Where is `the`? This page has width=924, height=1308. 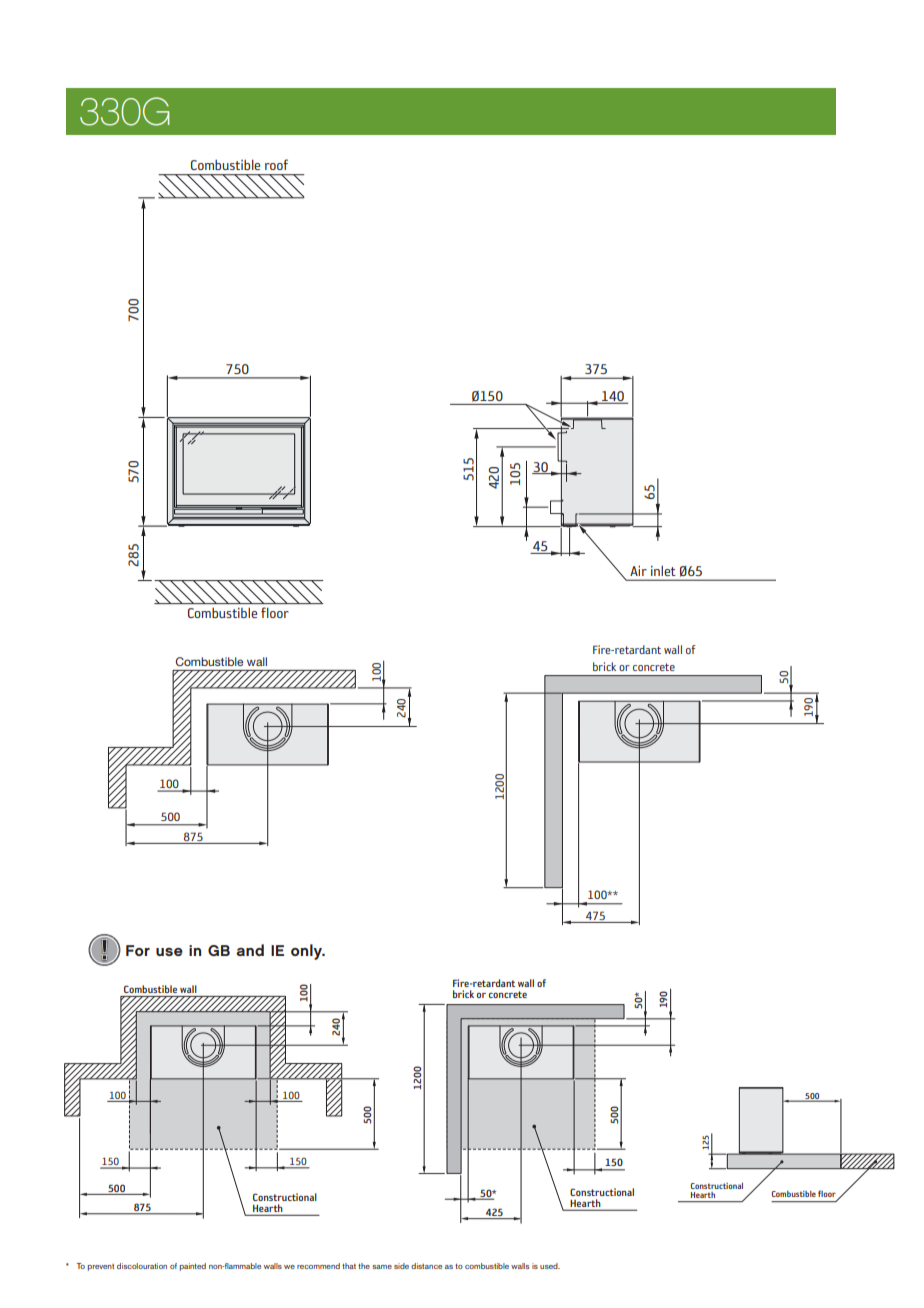 the is located at coordinates (364, 1266).
